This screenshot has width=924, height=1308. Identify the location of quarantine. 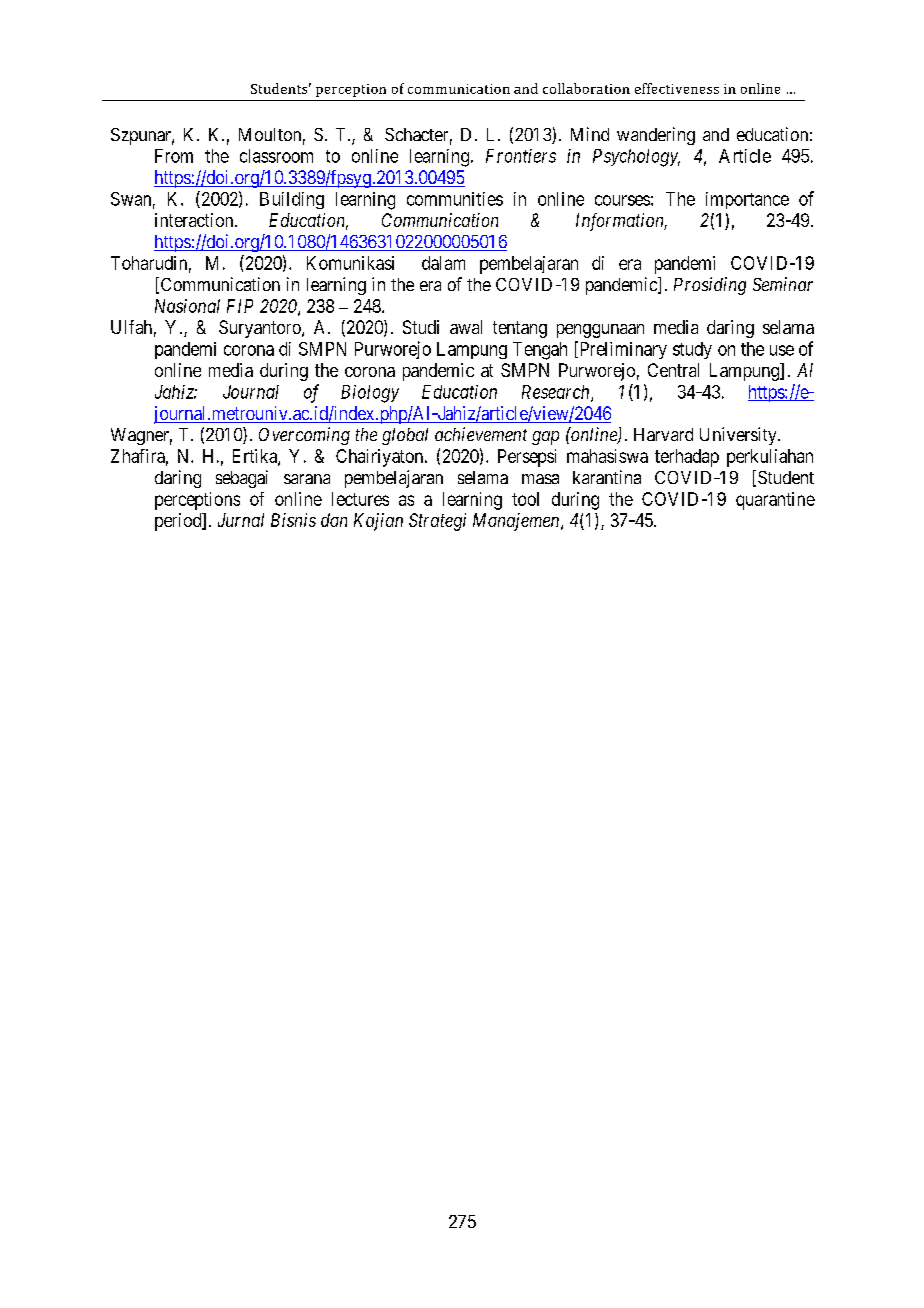
(775, 501).
